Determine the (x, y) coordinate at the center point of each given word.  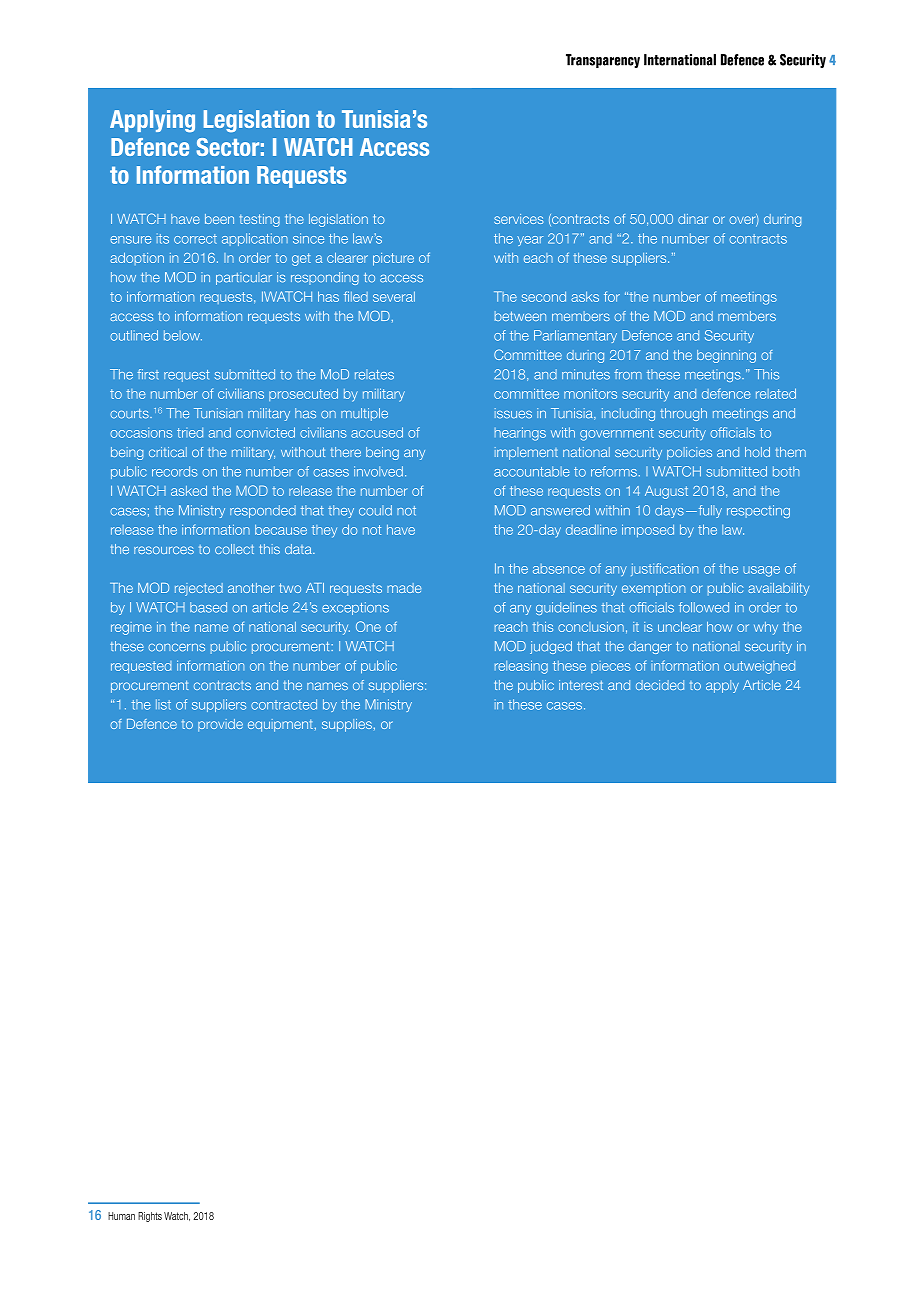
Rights (150, 1217)
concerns (176, 648)
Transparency (603, 61)
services (518, 219)
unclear (680, 627)
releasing (521, 667)
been (219, 219)
